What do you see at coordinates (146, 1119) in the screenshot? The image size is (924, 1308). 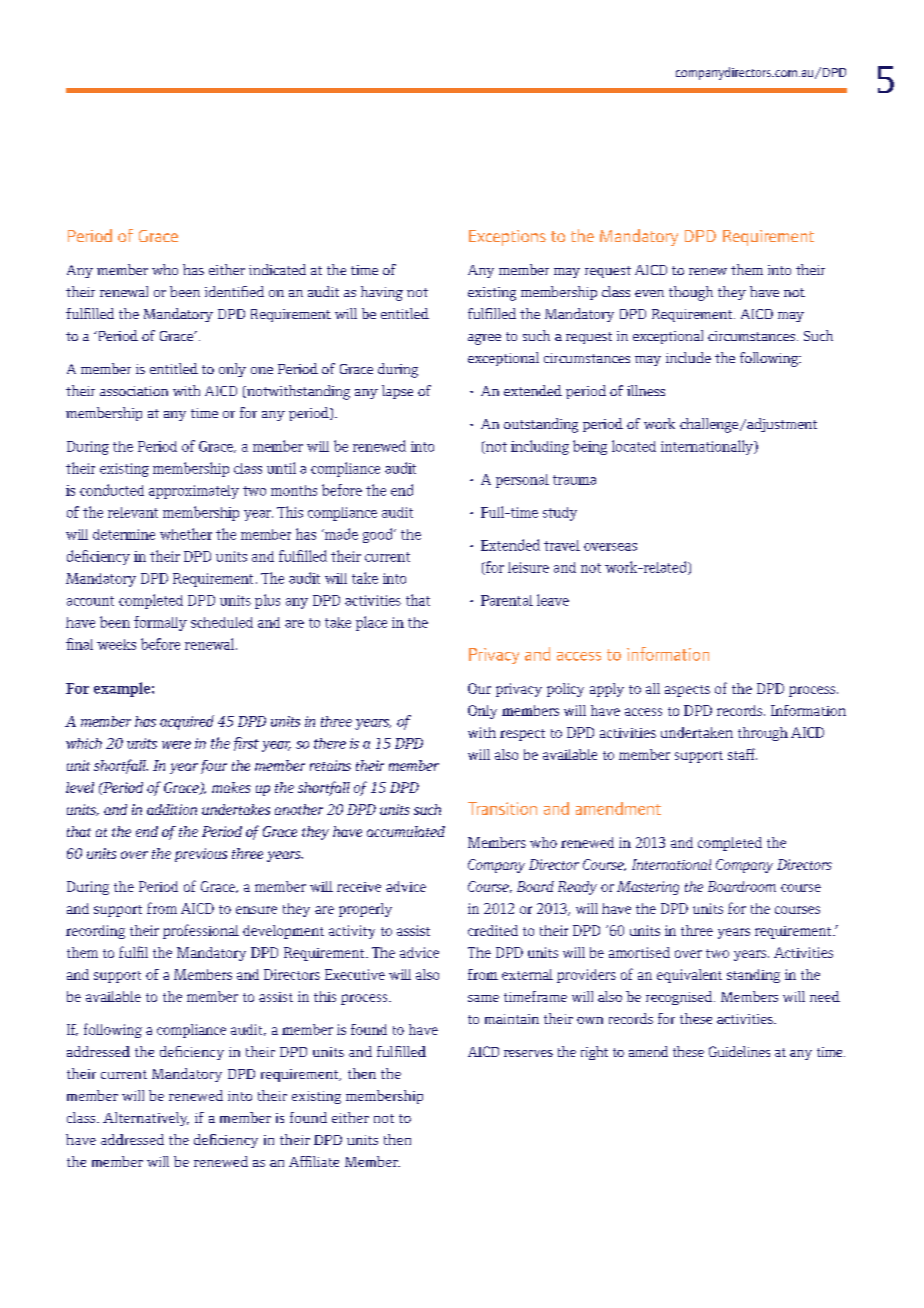 I see `Alternatively` at bounding box center [146, 1119].
